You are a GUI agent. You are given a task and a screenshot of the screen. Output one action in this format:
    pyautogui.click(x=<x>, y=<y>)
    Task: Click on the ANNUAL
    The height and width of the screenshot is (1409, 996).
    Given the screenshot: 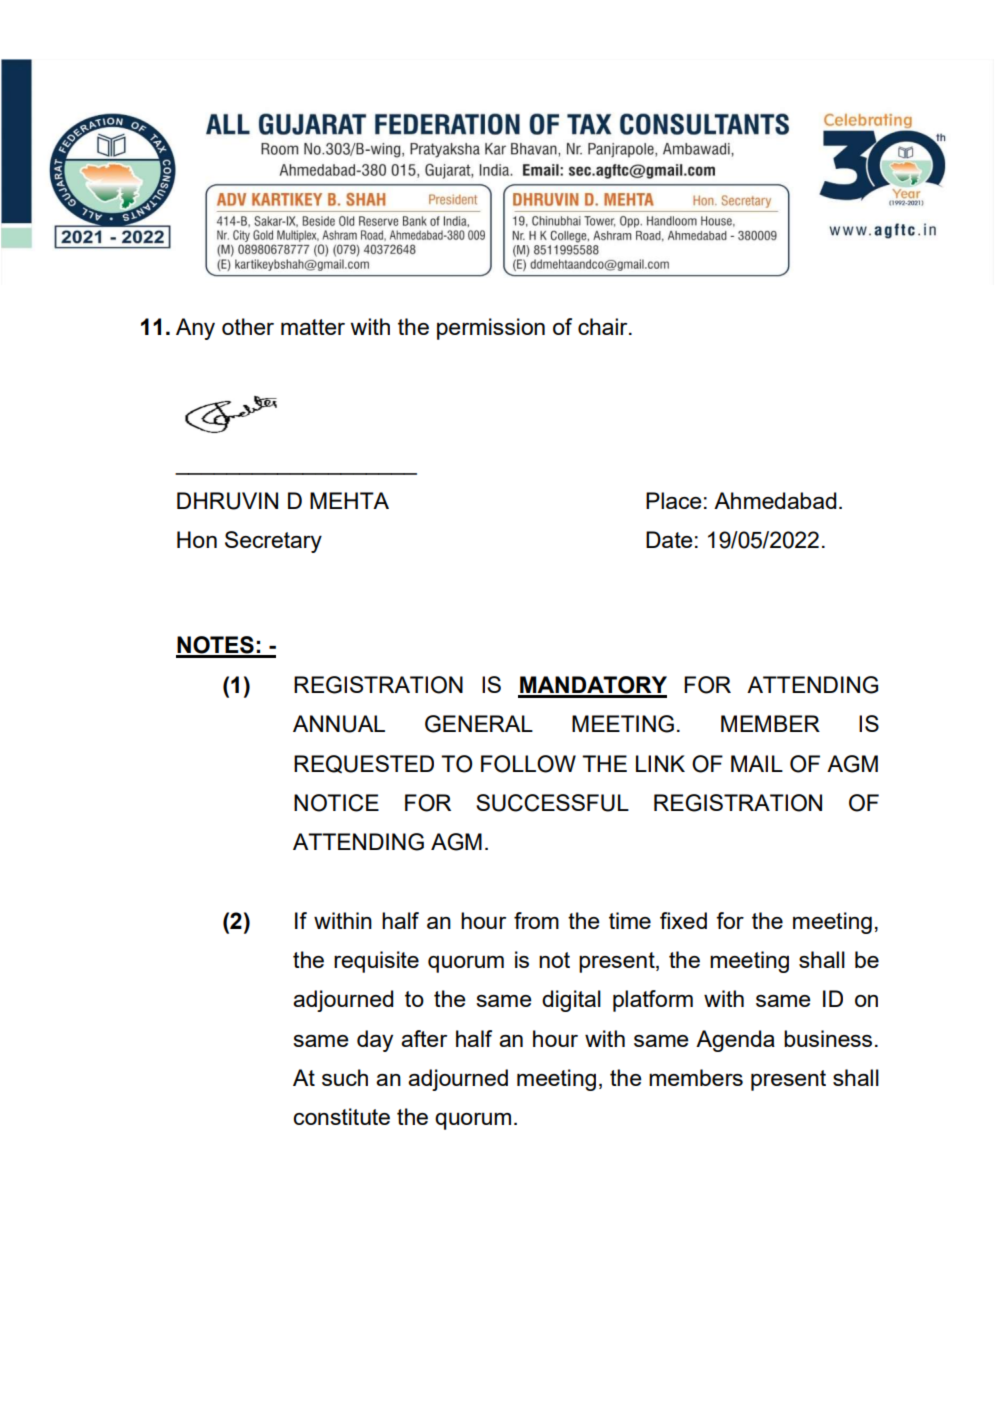 What is the action you would take?
    pyautogui.click(x=339, y=724)
